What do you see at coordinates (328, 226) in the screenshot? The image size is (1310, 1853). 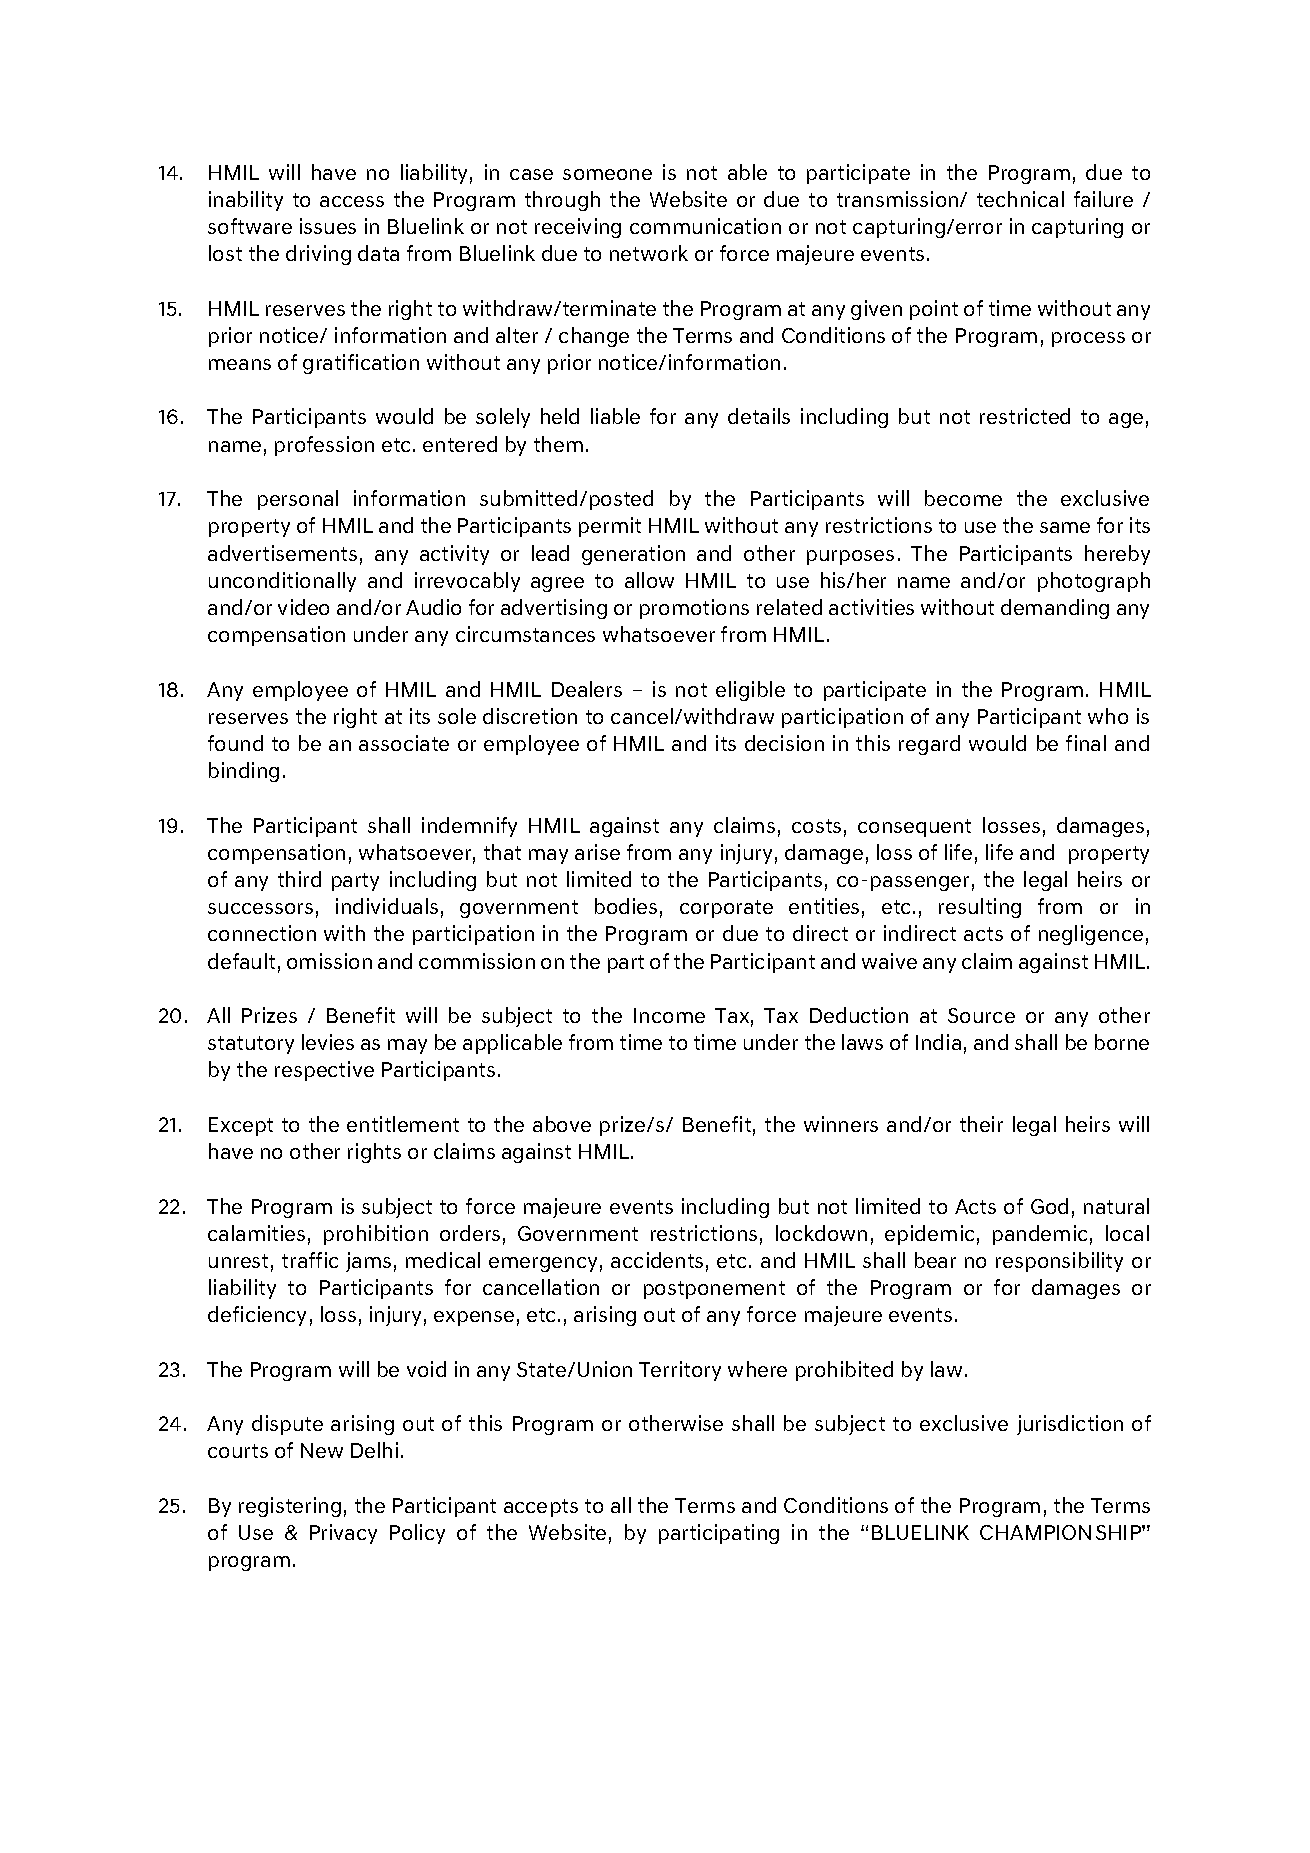 I see `issues` at bounding box center [328, 226].
